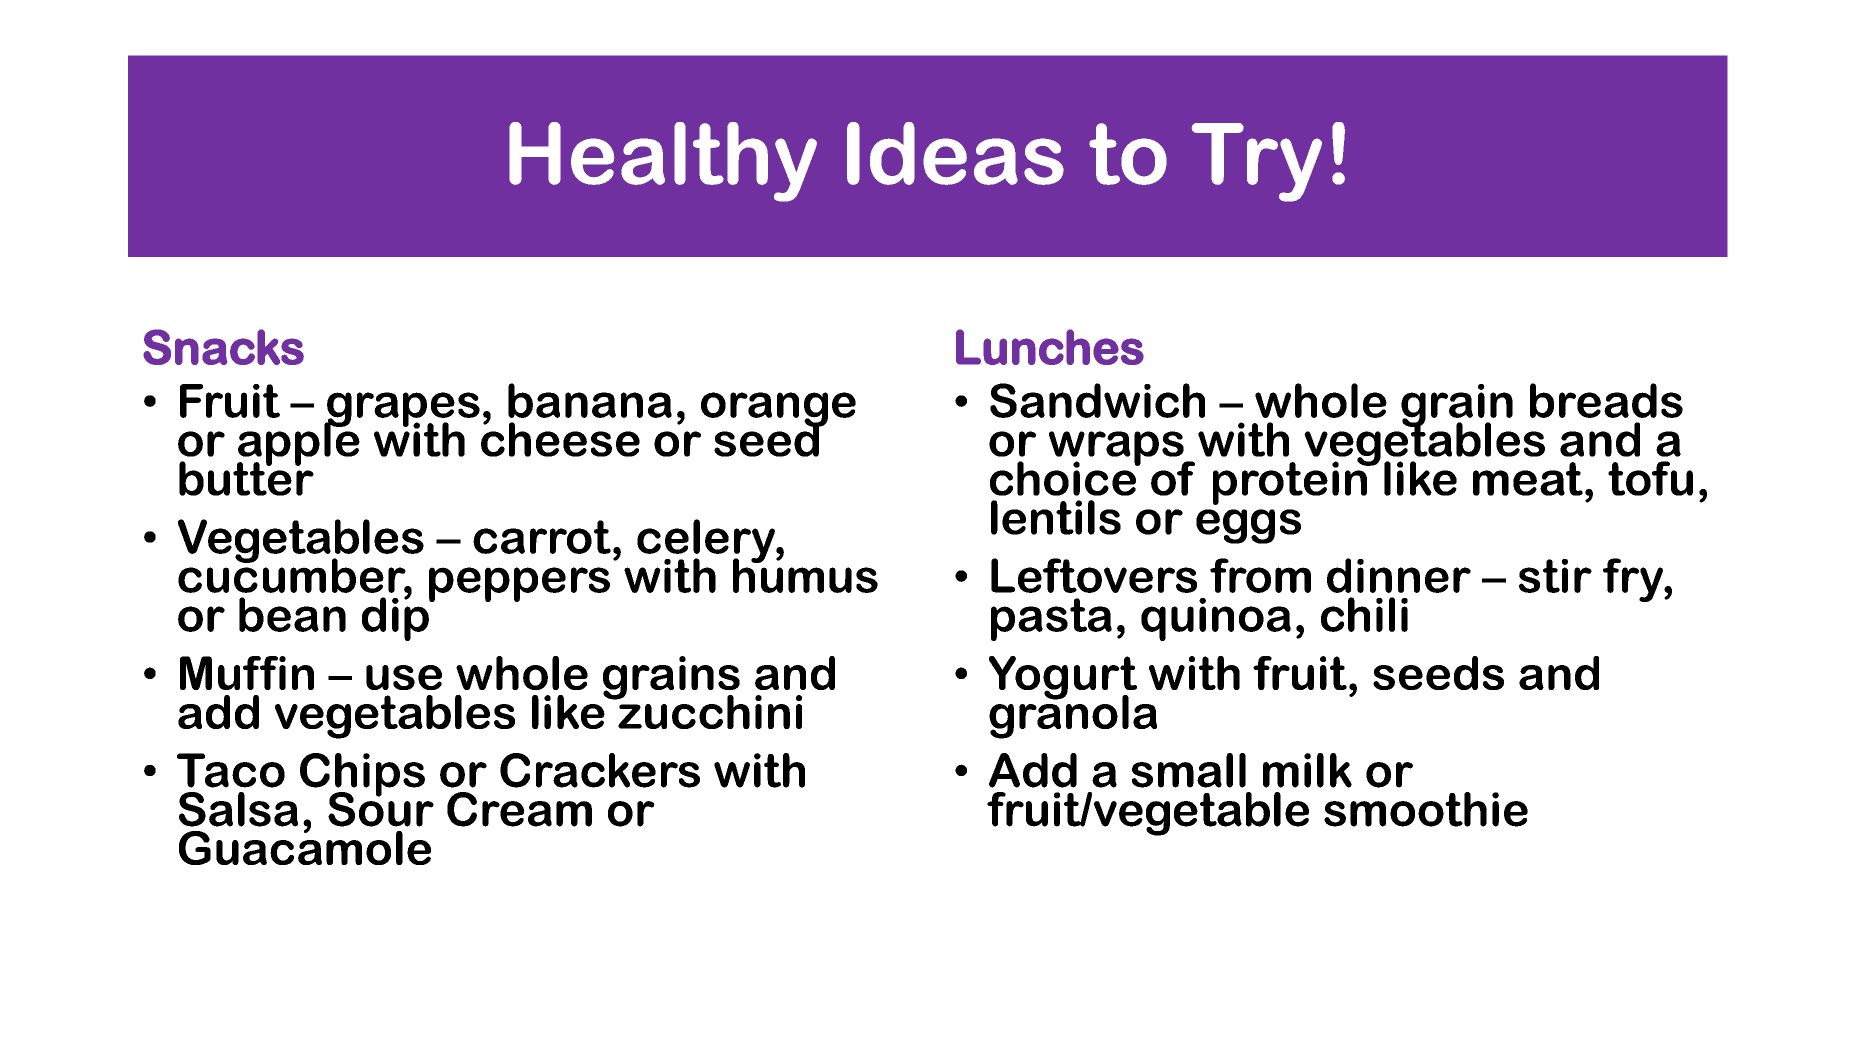 This screenshot has width=1855, height=1043. What do you see at coordinates (1051, 619) in the screenshot?
I see `pasta` at bounding box center [1051, 619].
